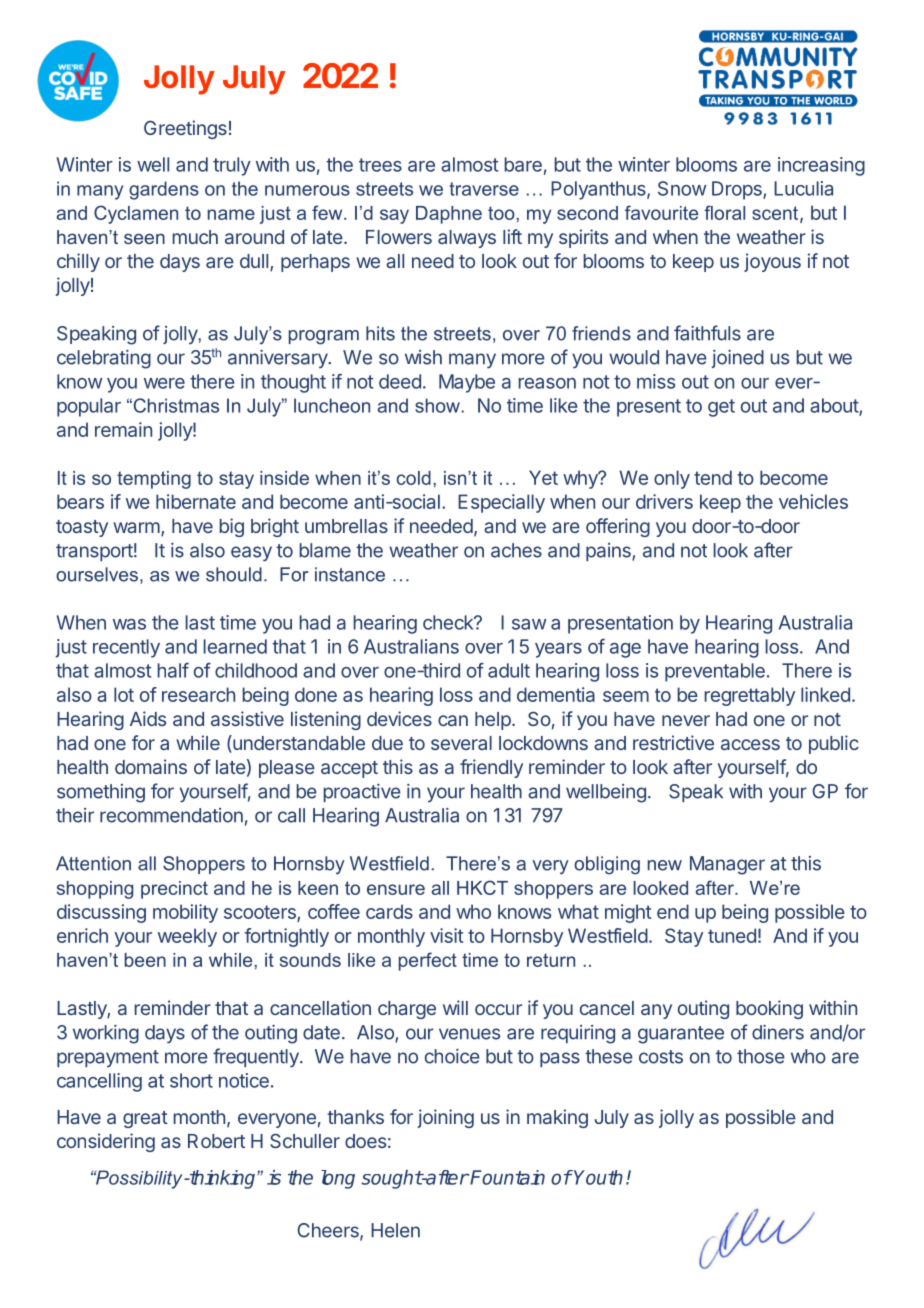 This image has height=1308, width=924. What do you see at coordinates (738, 190) in the image?
I see `Drops` at bounding box center [738, 190].
